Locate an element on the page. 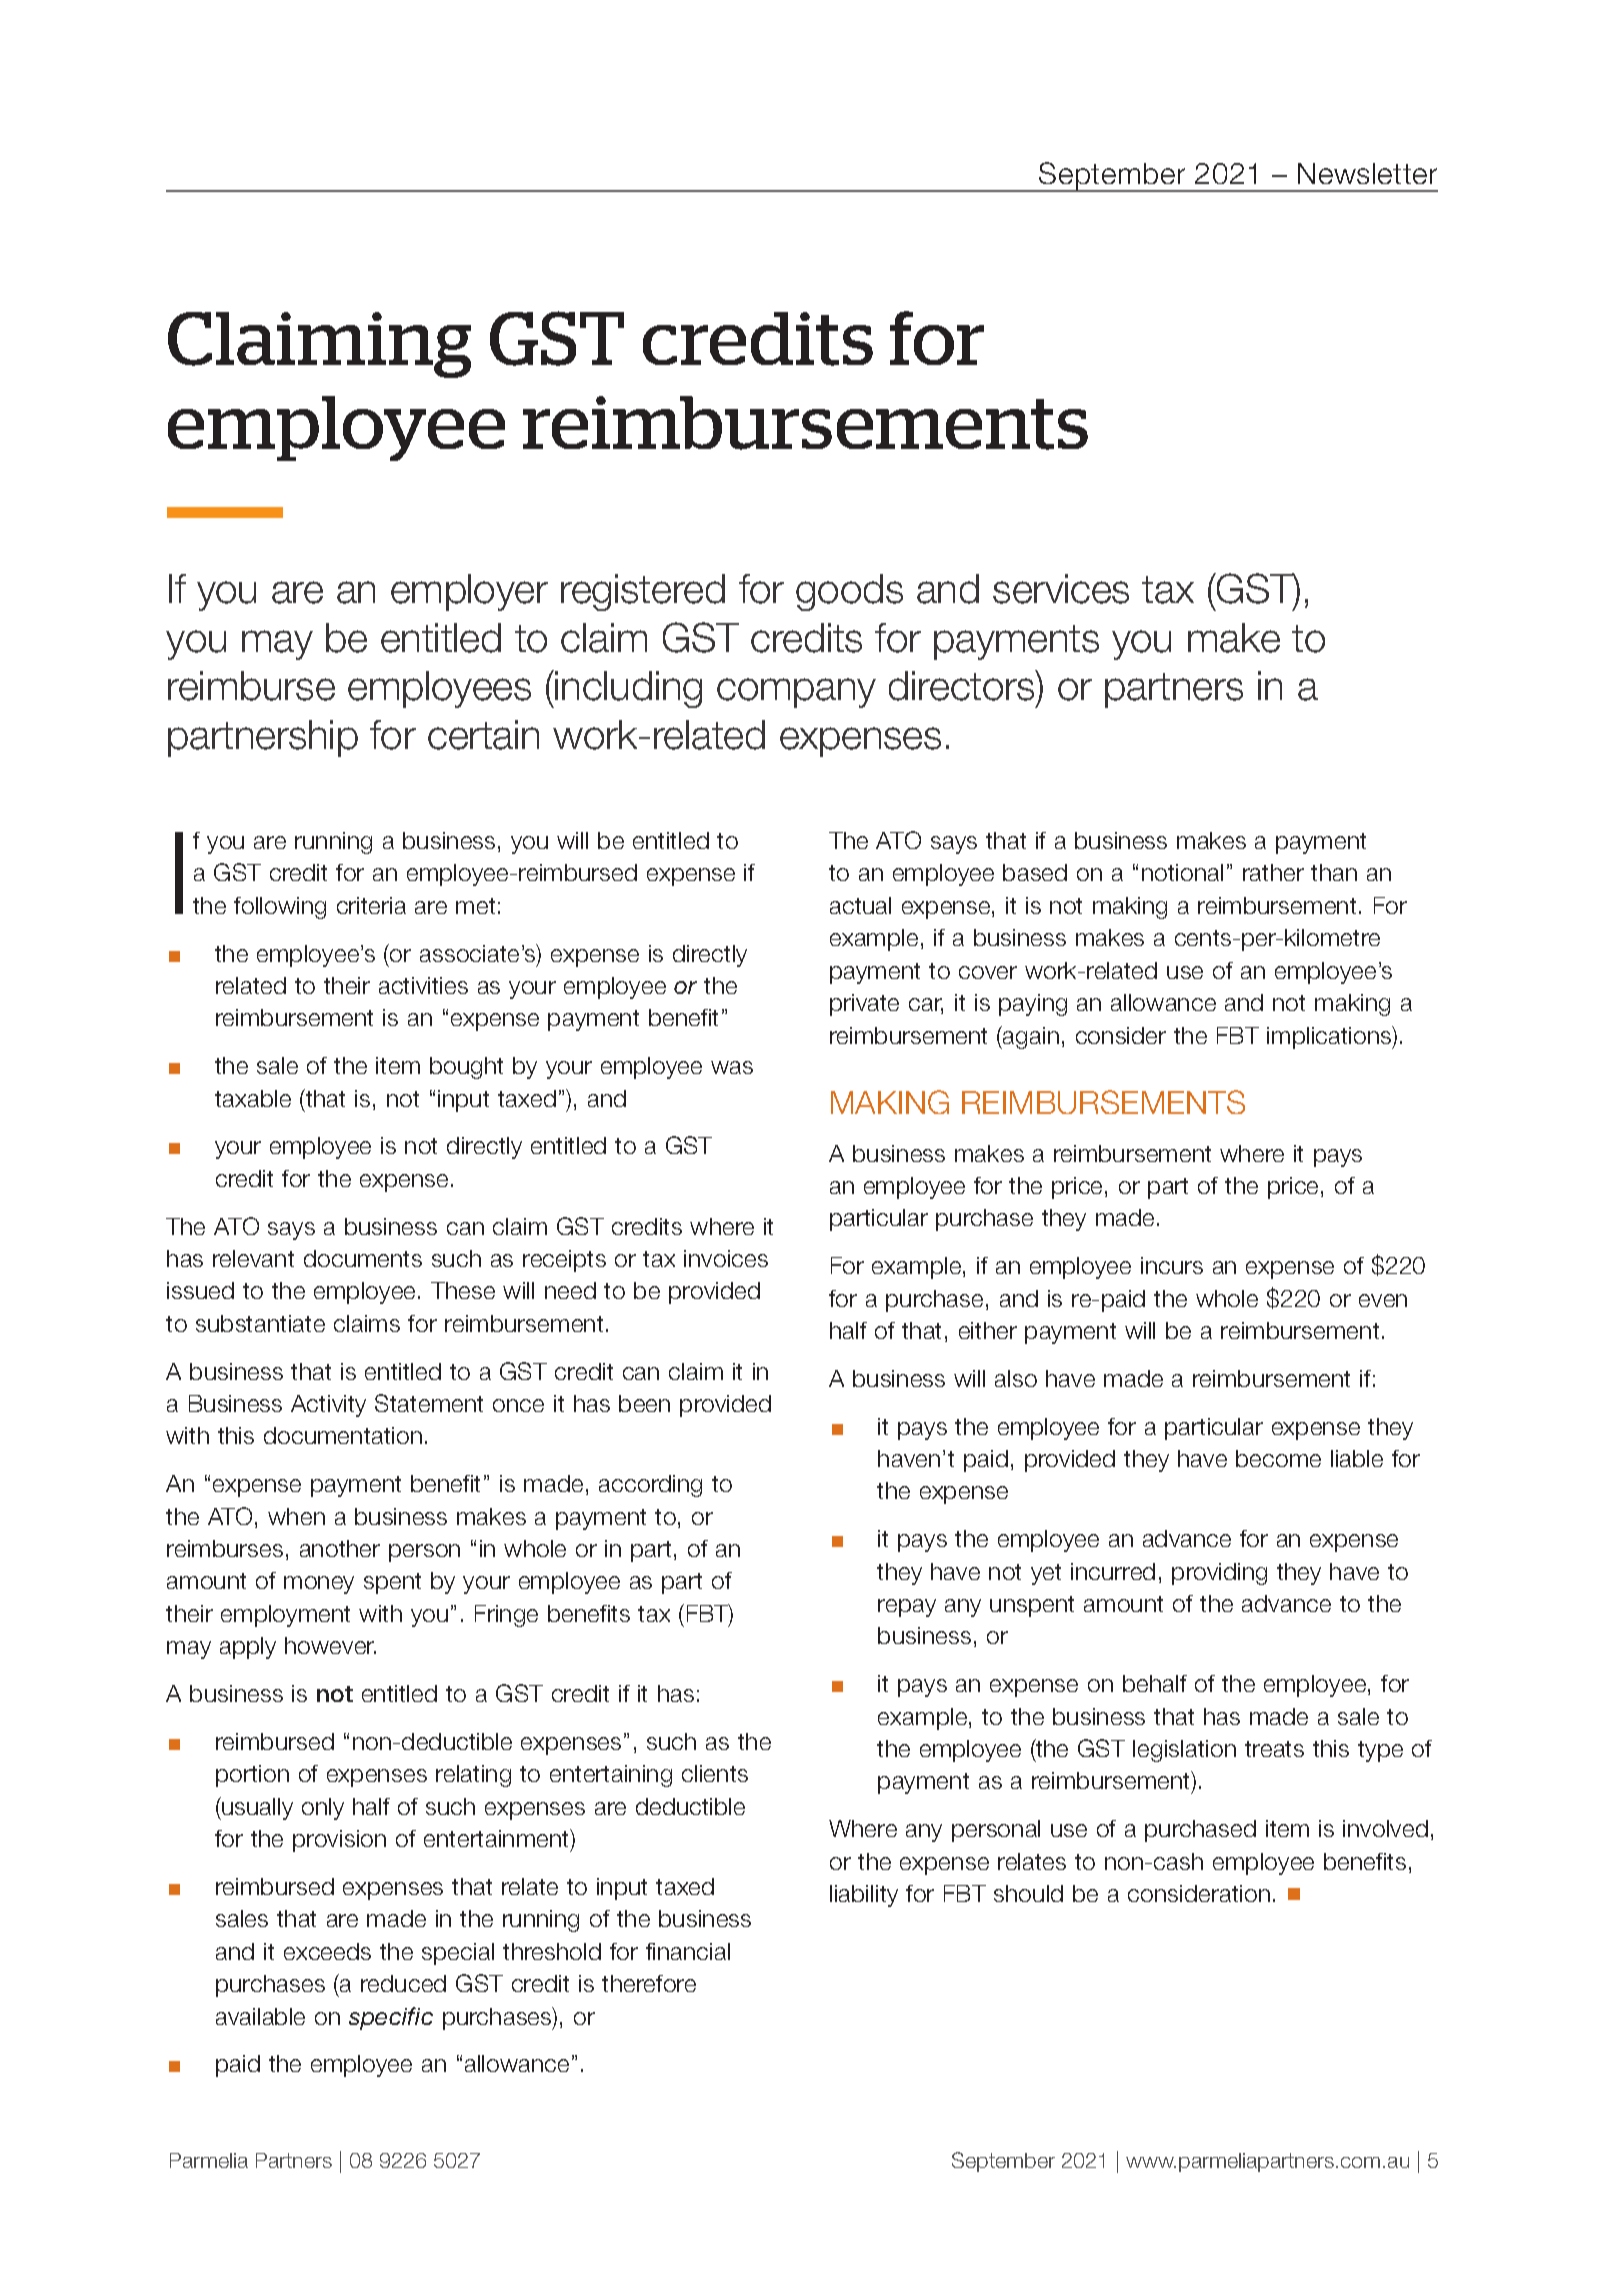 This image has height=2275, width=1608. providing is located at coordinates (1219, 1574).
